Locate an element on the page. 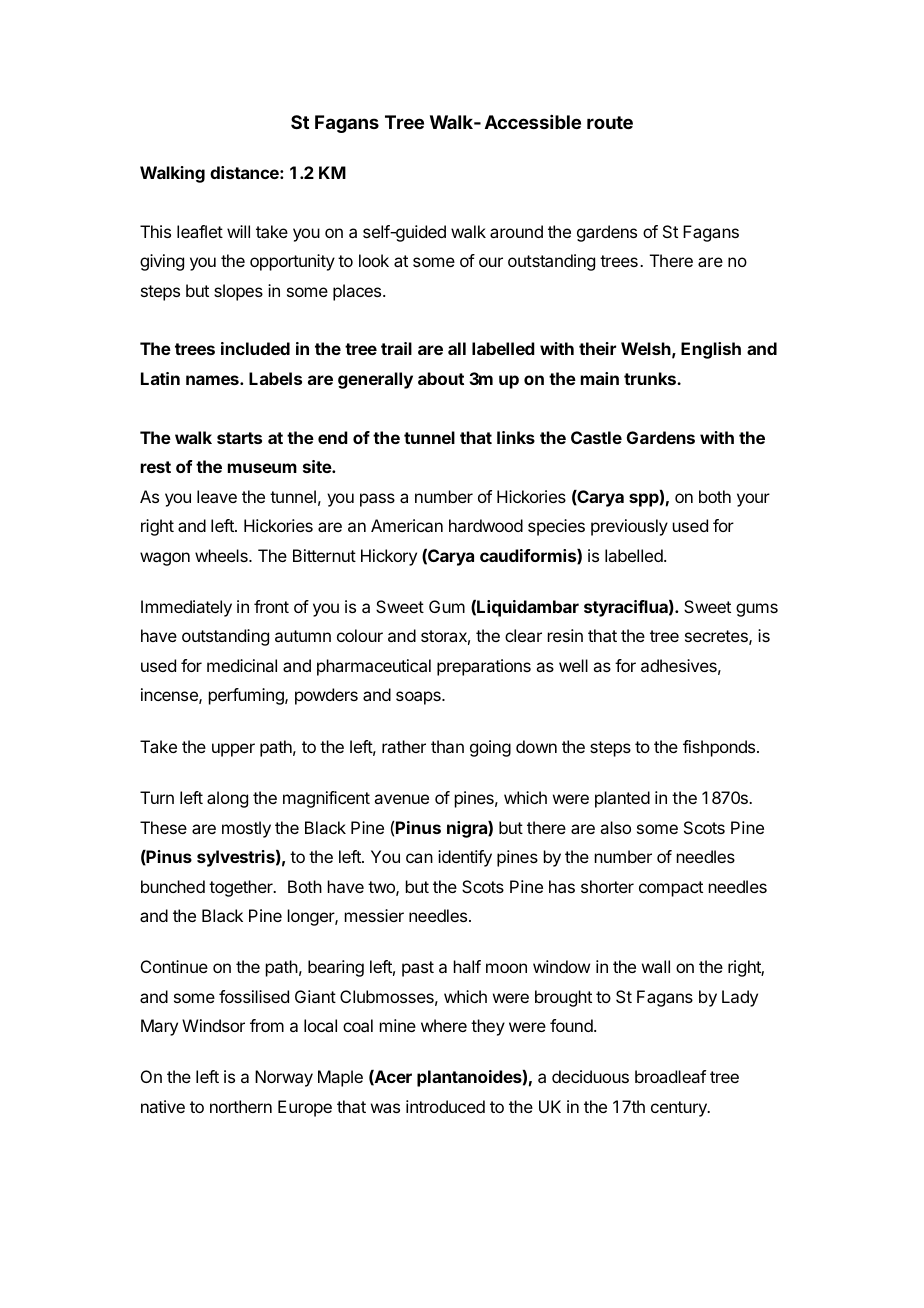  northern is located at coordinates (241, 1106).
